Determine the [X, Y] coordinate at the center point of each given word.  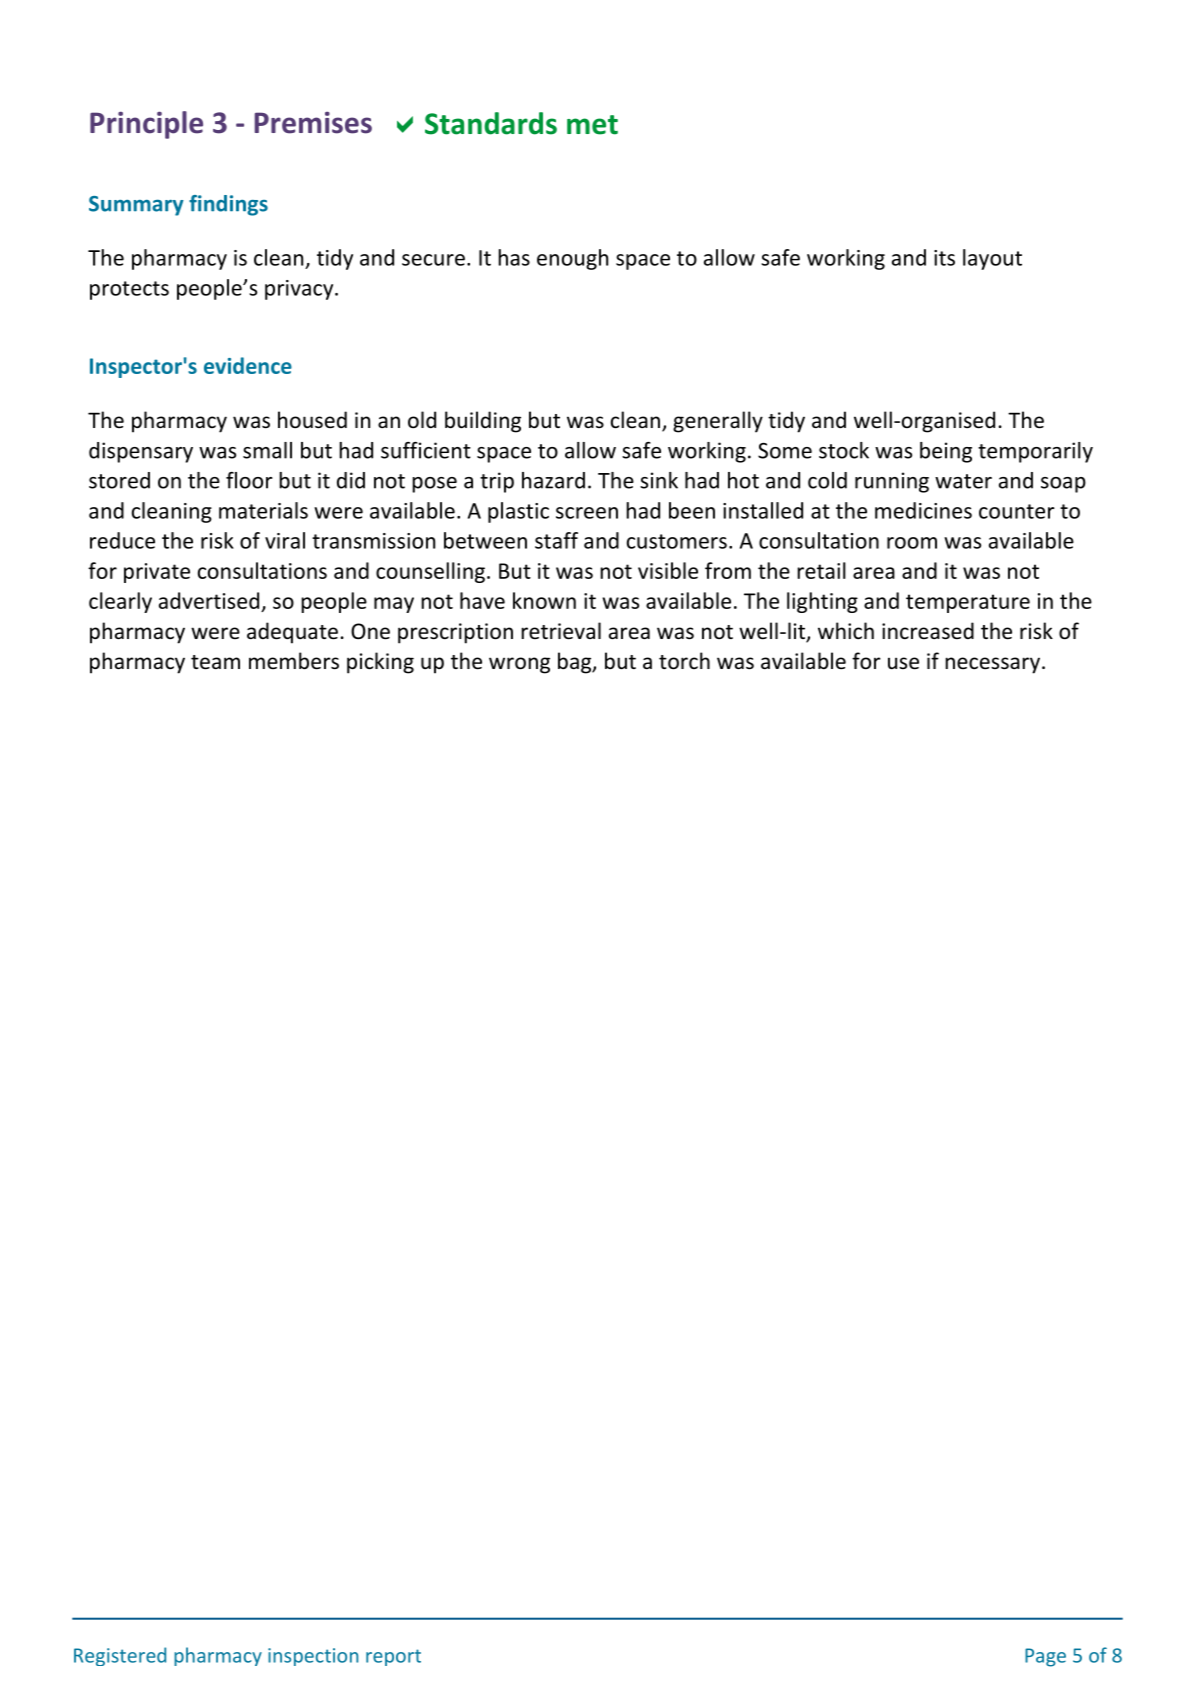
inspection [313, 1657]
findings [228, 205]
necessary [992, 665]
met [592, 125]
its [944, 258]
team [215, 662]
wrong [519, 665]
